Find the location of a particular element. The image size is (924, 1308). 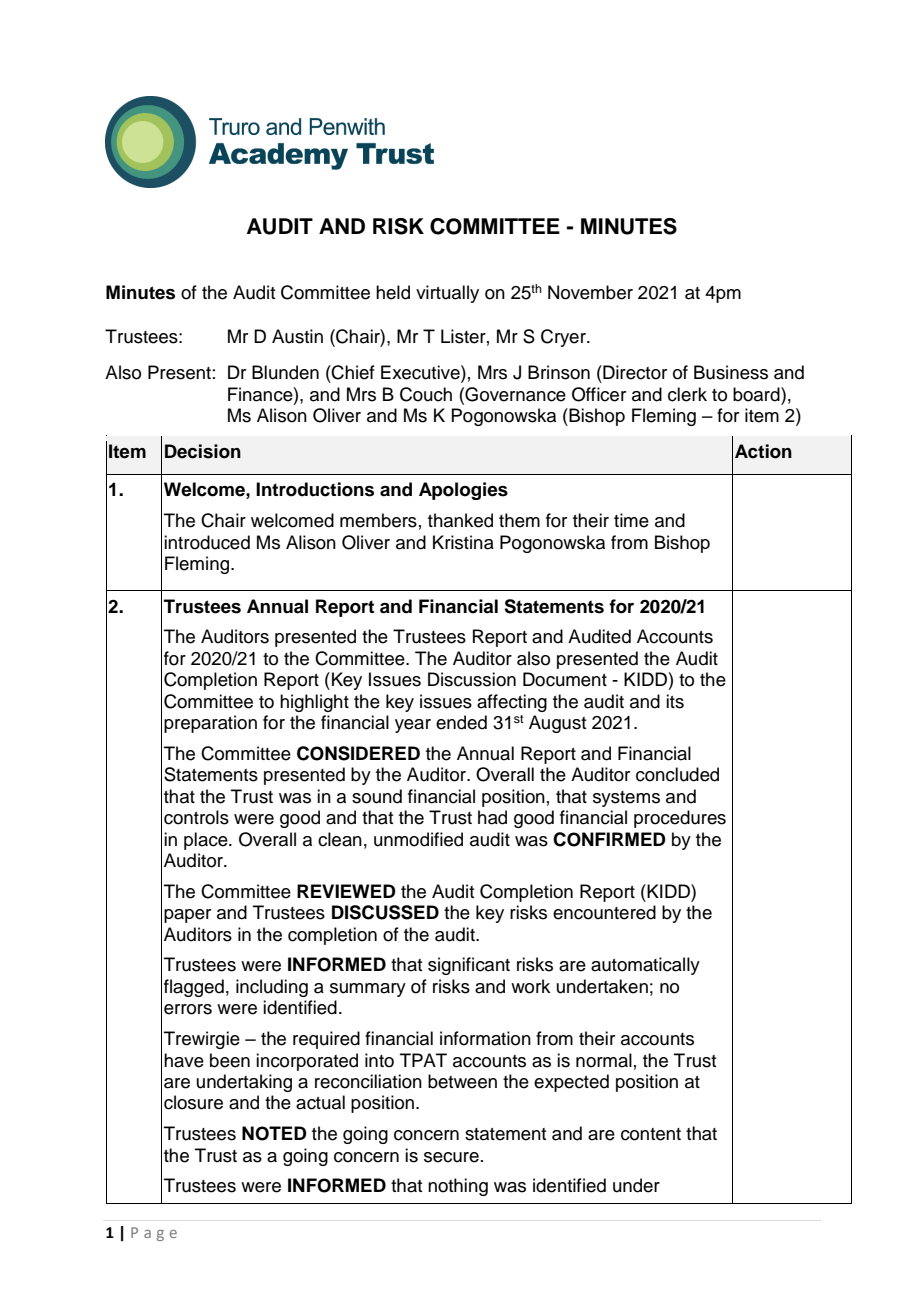

Business is located at coordinates (731, 372).
